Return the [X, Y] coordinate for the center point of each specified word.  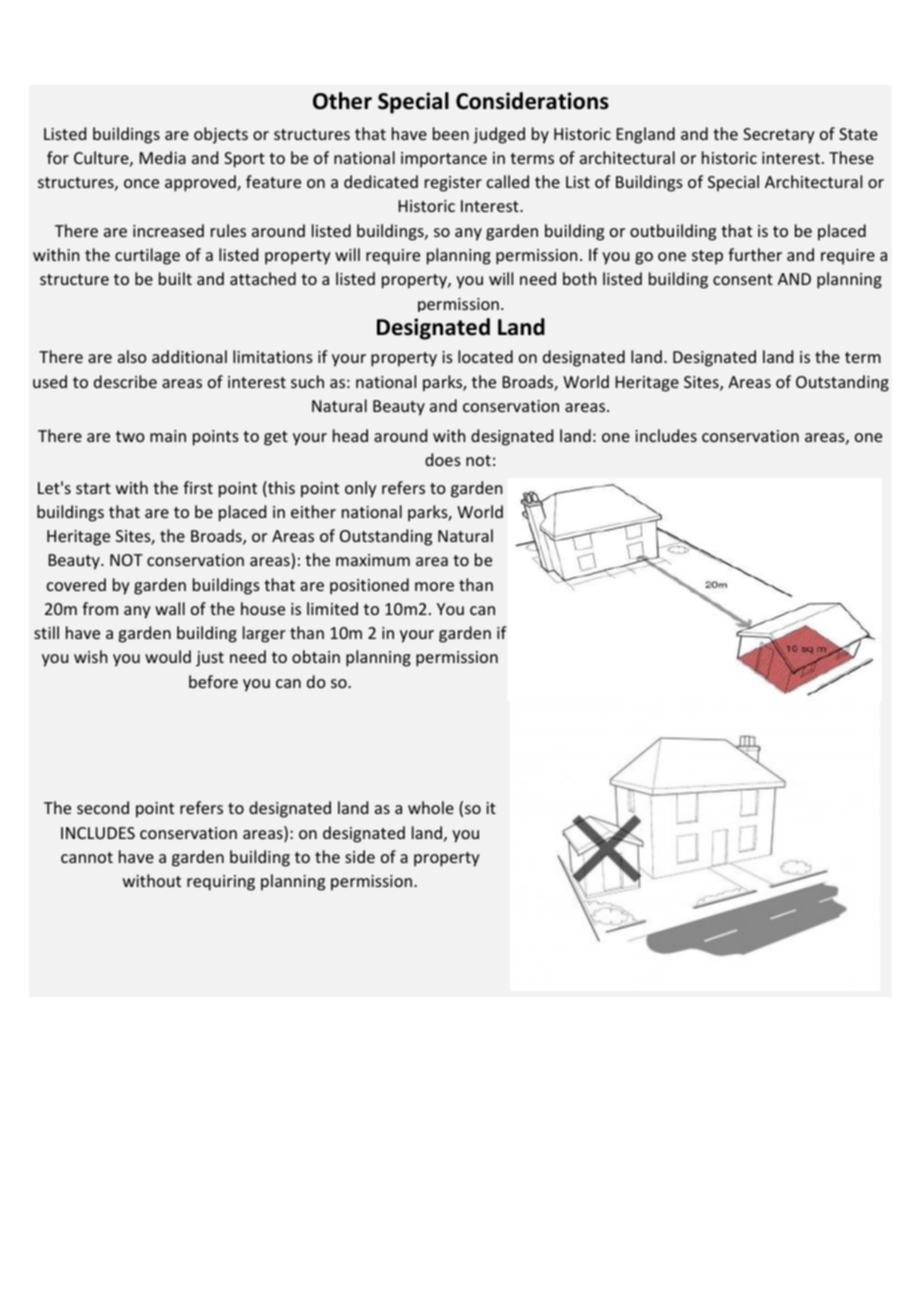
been [451, 133]
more [434, 586]
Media [163, 157]
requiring [221, 883]
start [93, 488]
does [443, 459]
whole [431, 807]
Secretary [779, 136]
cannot [87, 857]
